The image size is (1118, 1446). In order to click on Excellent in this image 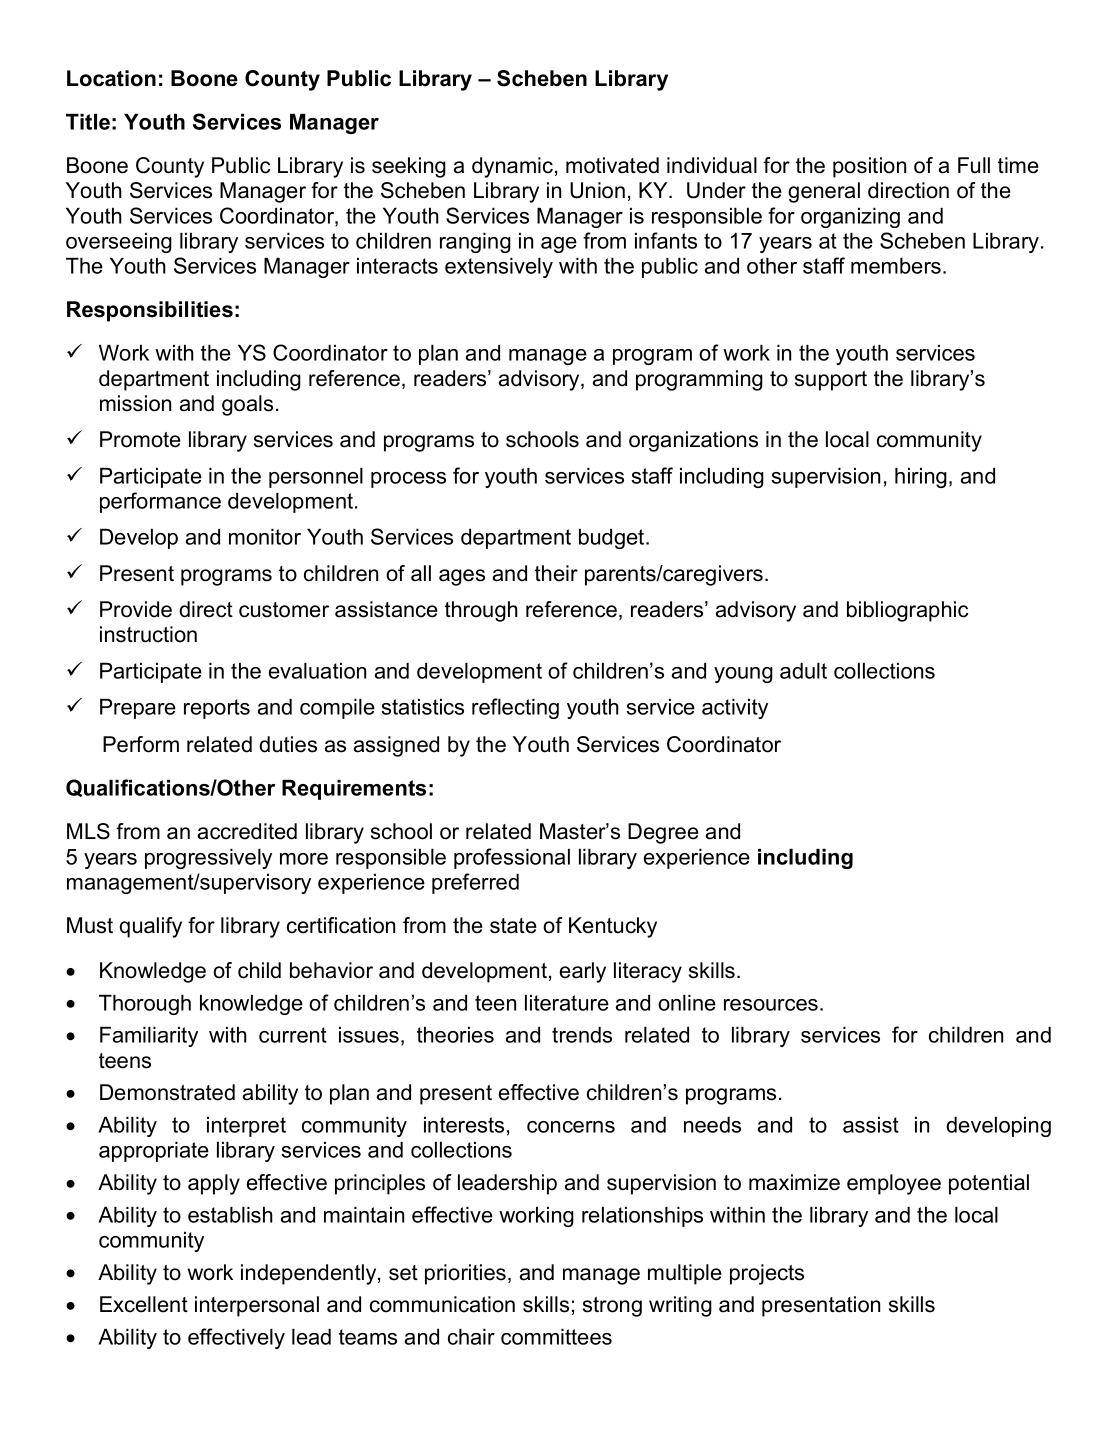, I will do `click(144, 1304)`.
